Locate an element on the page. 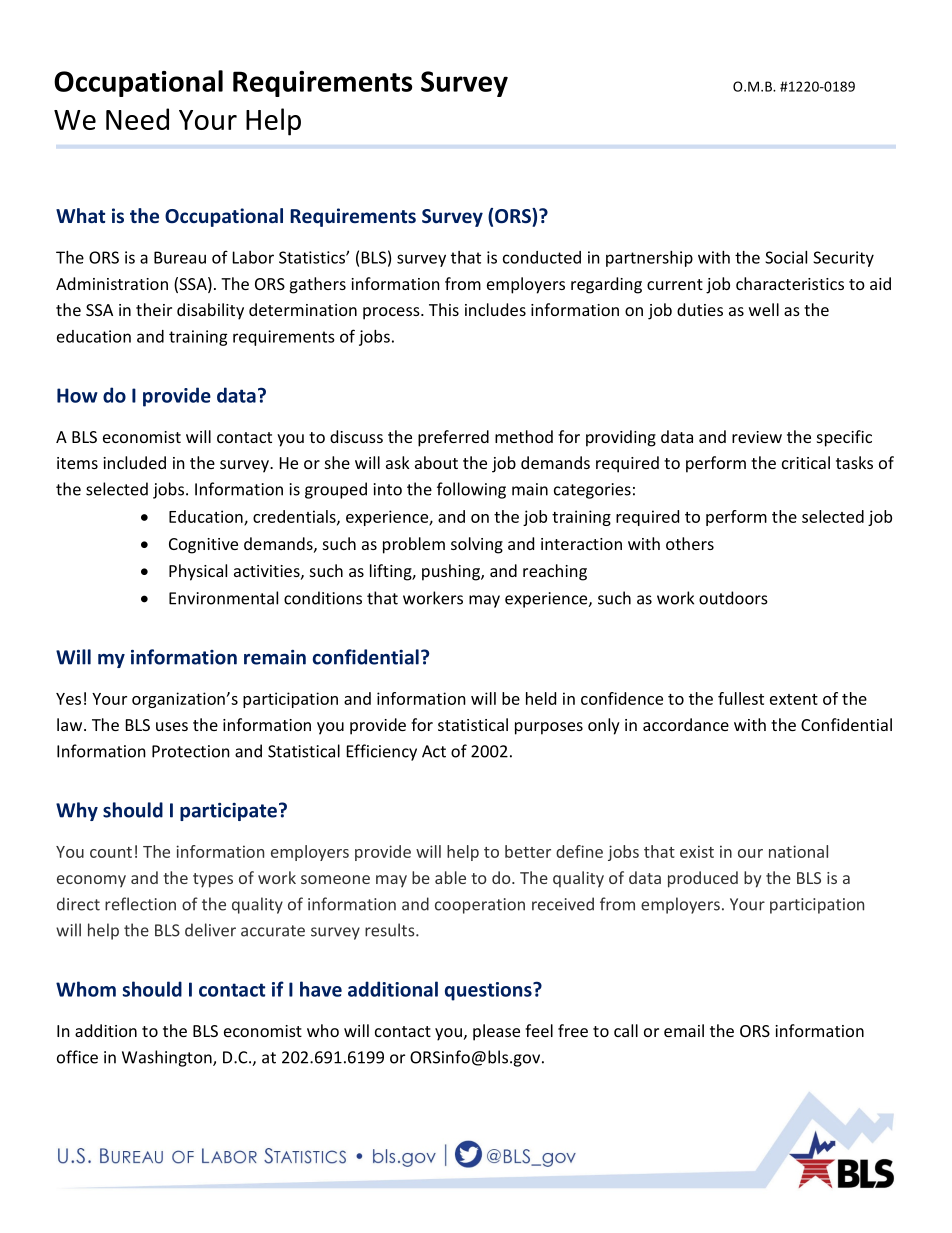 This image has width=952, height=1233. please is located at coordinates (496, 1032).
